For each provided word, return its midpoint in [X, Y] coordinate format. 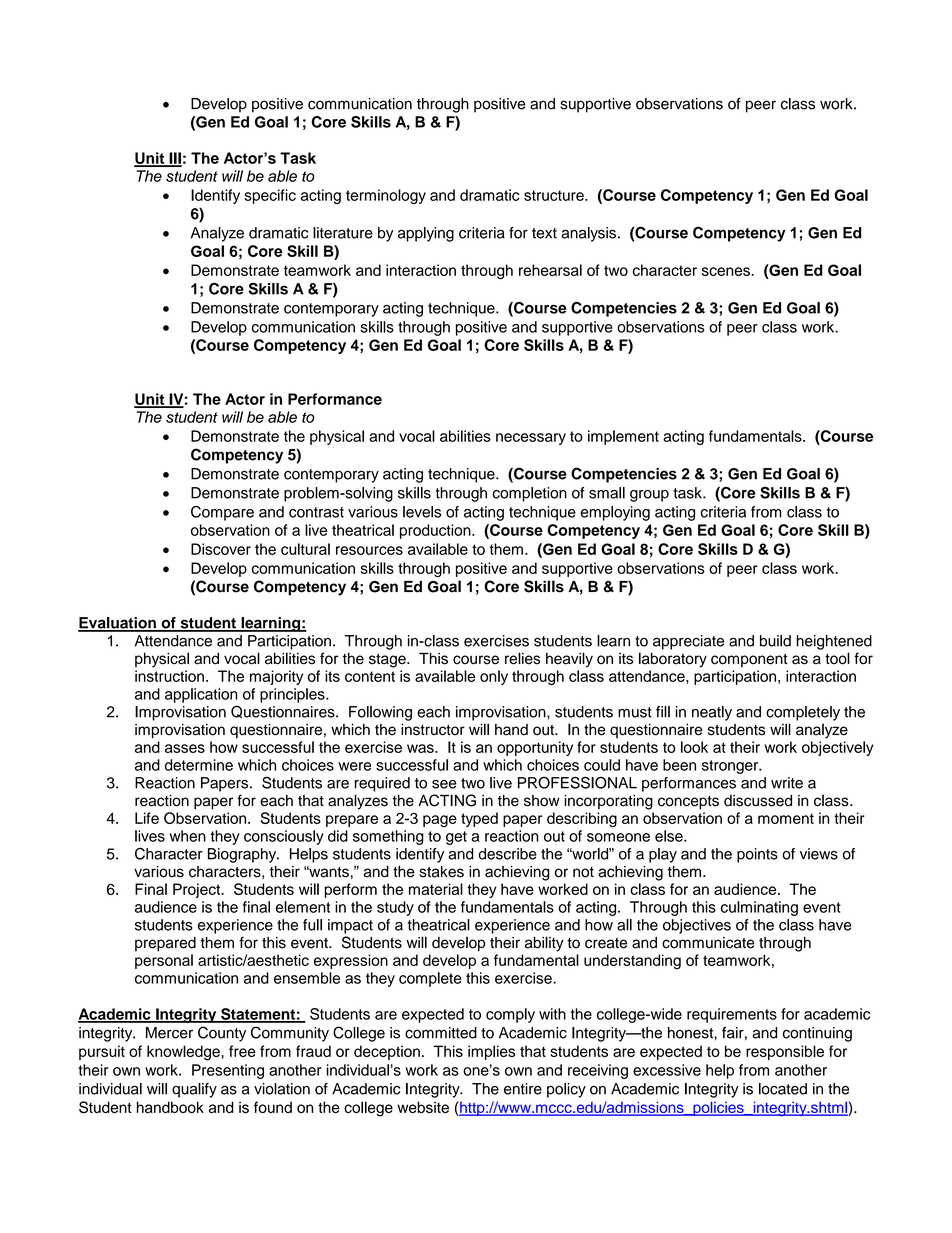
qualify [194, 1090]
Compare [222, 513]
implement [623, 437]
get [456, 838]
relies [522, 658]
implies [491, 1052]
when [188, 836]
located [783, 1089]
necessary [531, 439]
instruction [169, 676]
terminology [386, 196]
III [174, 159]
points [757, 855]
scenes [727, 271]
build [775, 641]
